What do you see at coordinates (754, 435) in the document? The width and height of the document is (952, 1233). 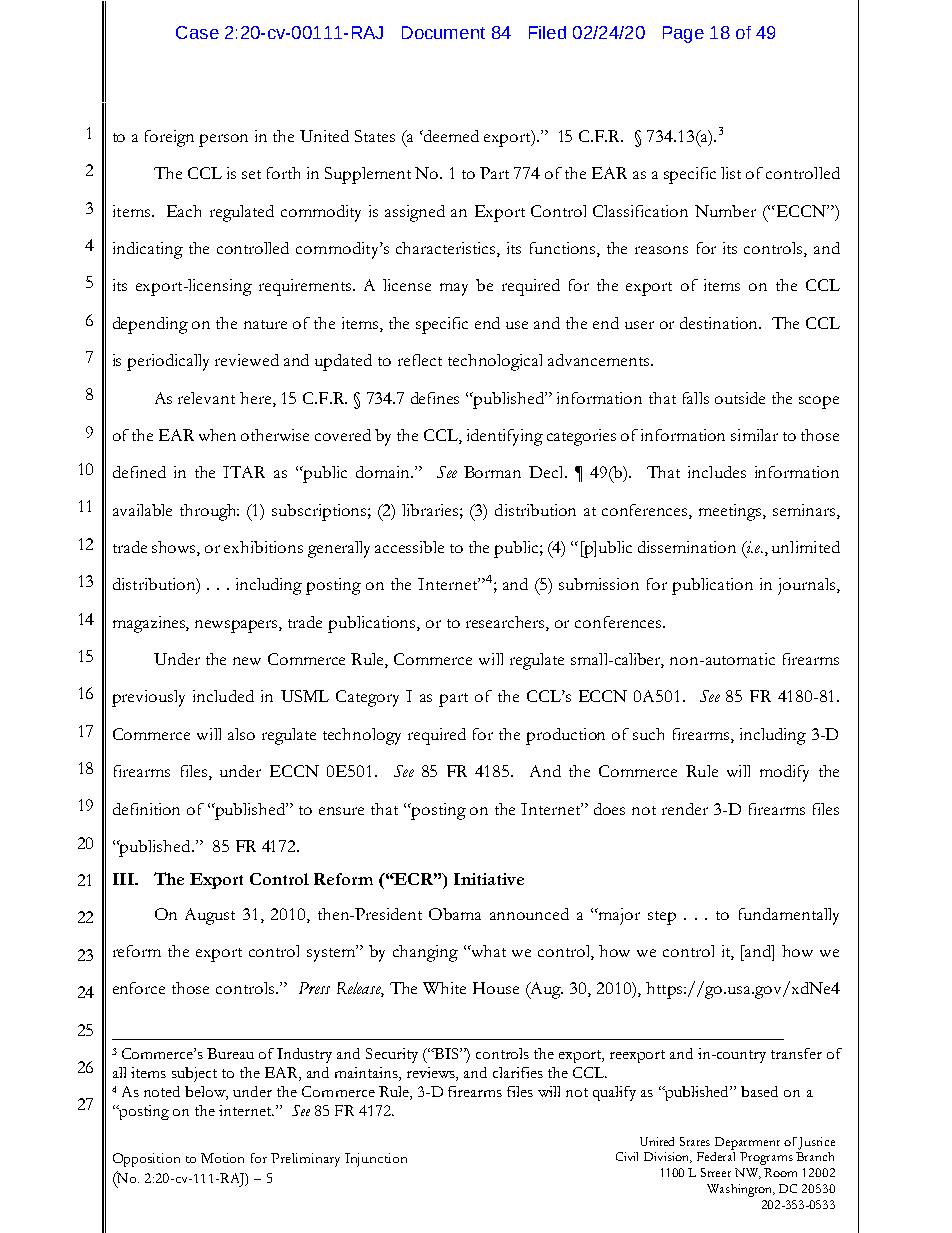 I see `similar` at bounding box center [754, 435].
